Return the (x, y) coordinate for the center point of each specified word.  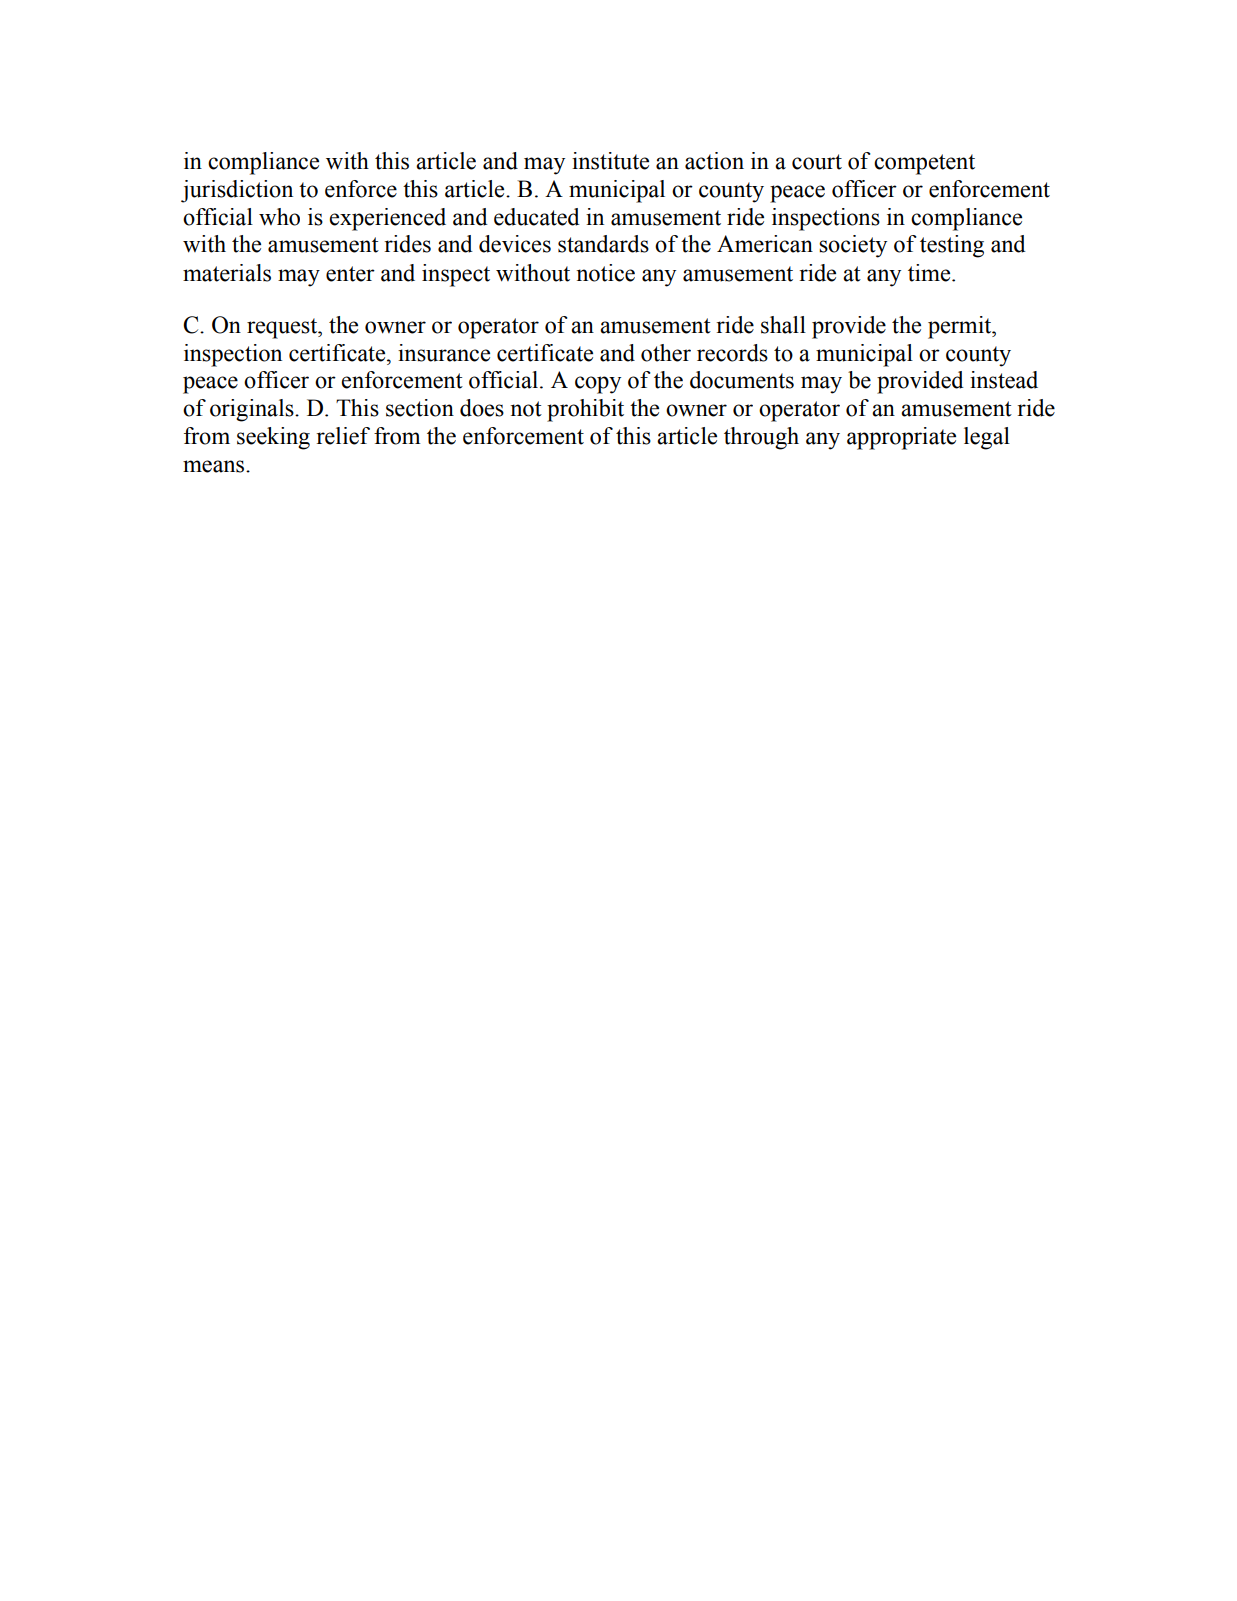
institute (610, 161)
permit (961, 327)
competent (924, 164)
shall (783, 325)
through (761, 438)
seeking (273, 438)
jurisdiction (237, 191)
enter (350, 274)
